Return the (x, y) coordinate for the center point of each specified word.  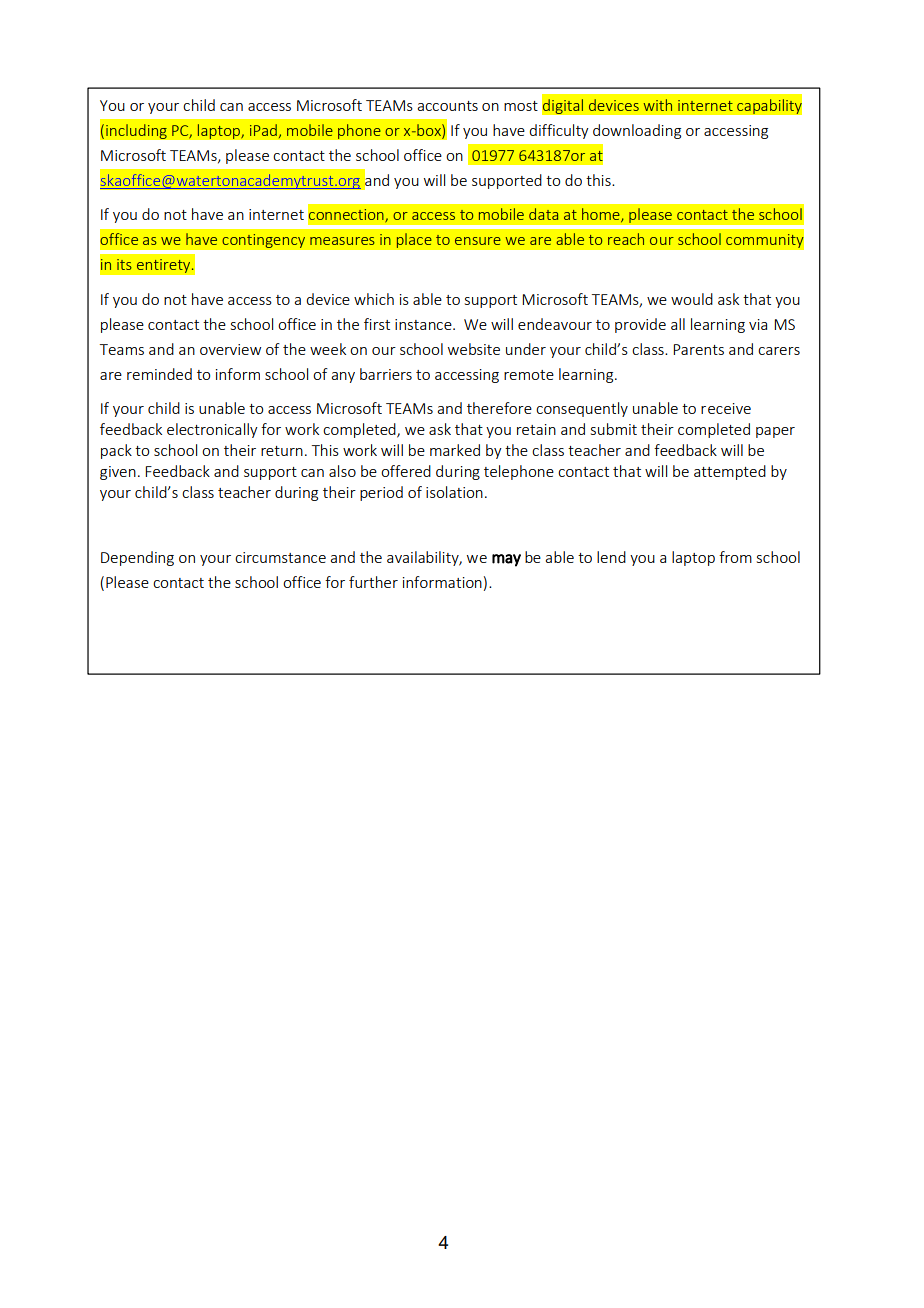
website (474, 349)
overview (230, 349)
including (136, 131)
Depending (137, 558)
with (658, 105)
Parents (698, 349)
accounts (447, 106)
